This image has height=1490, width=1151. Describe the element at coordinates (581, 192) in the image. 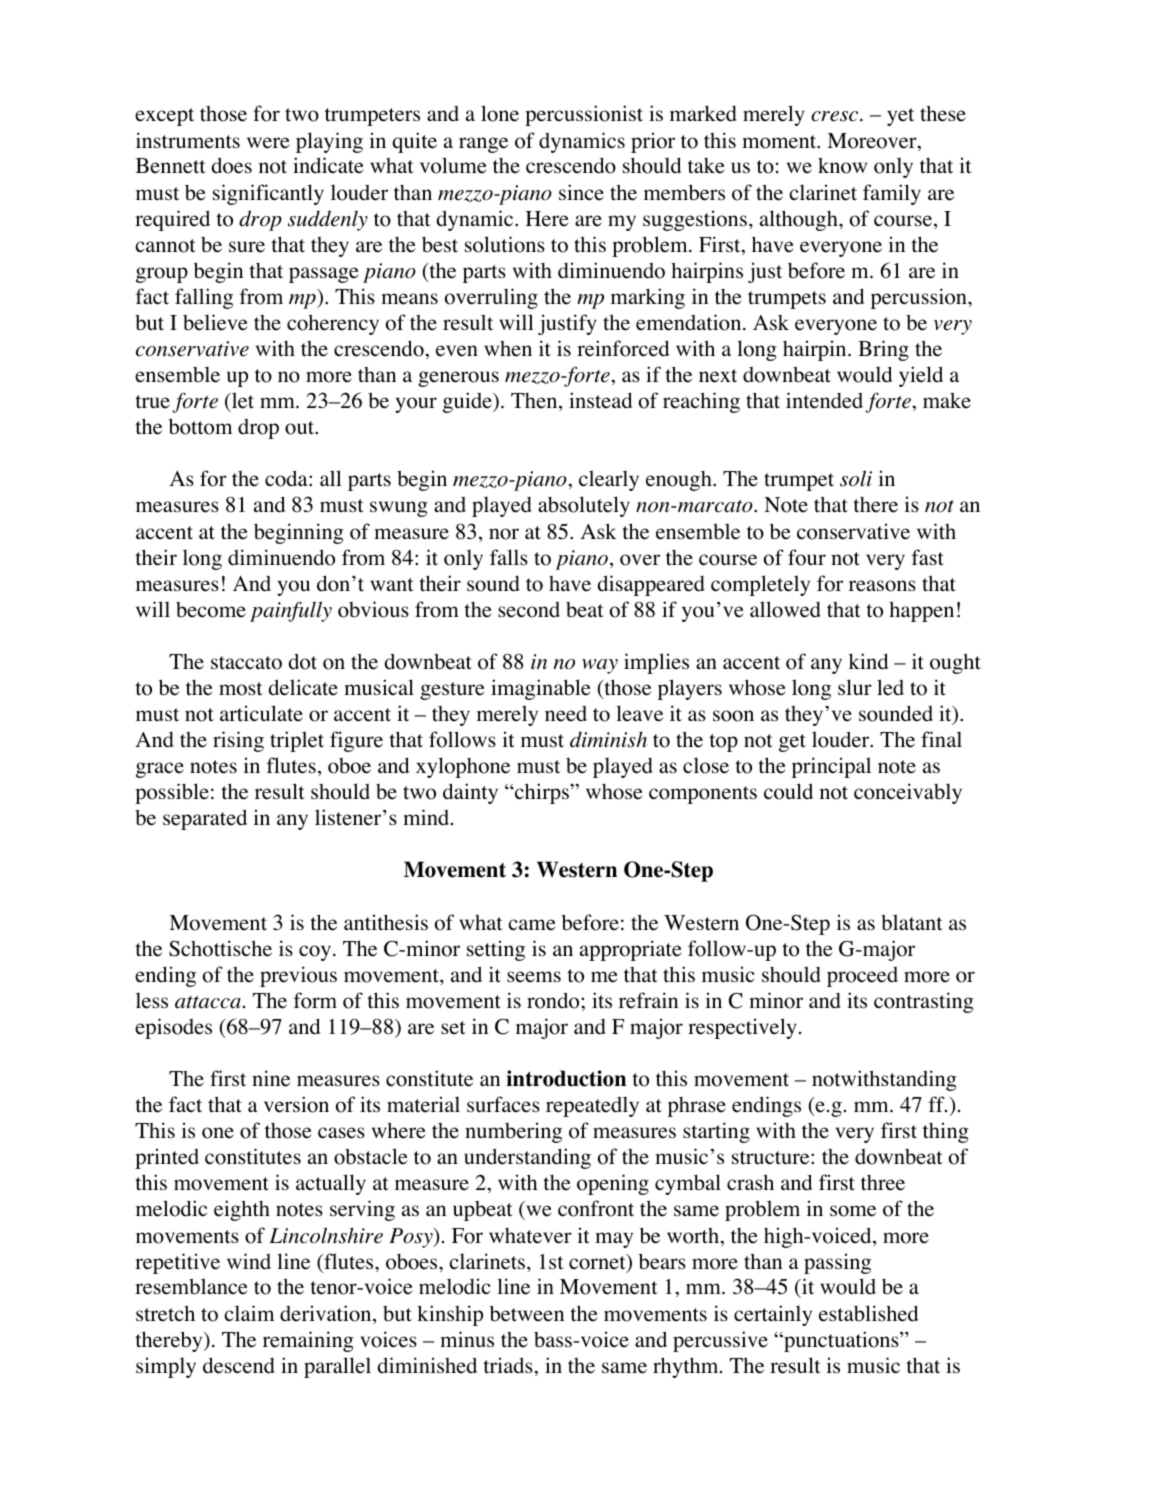

I see `since` at that location.
